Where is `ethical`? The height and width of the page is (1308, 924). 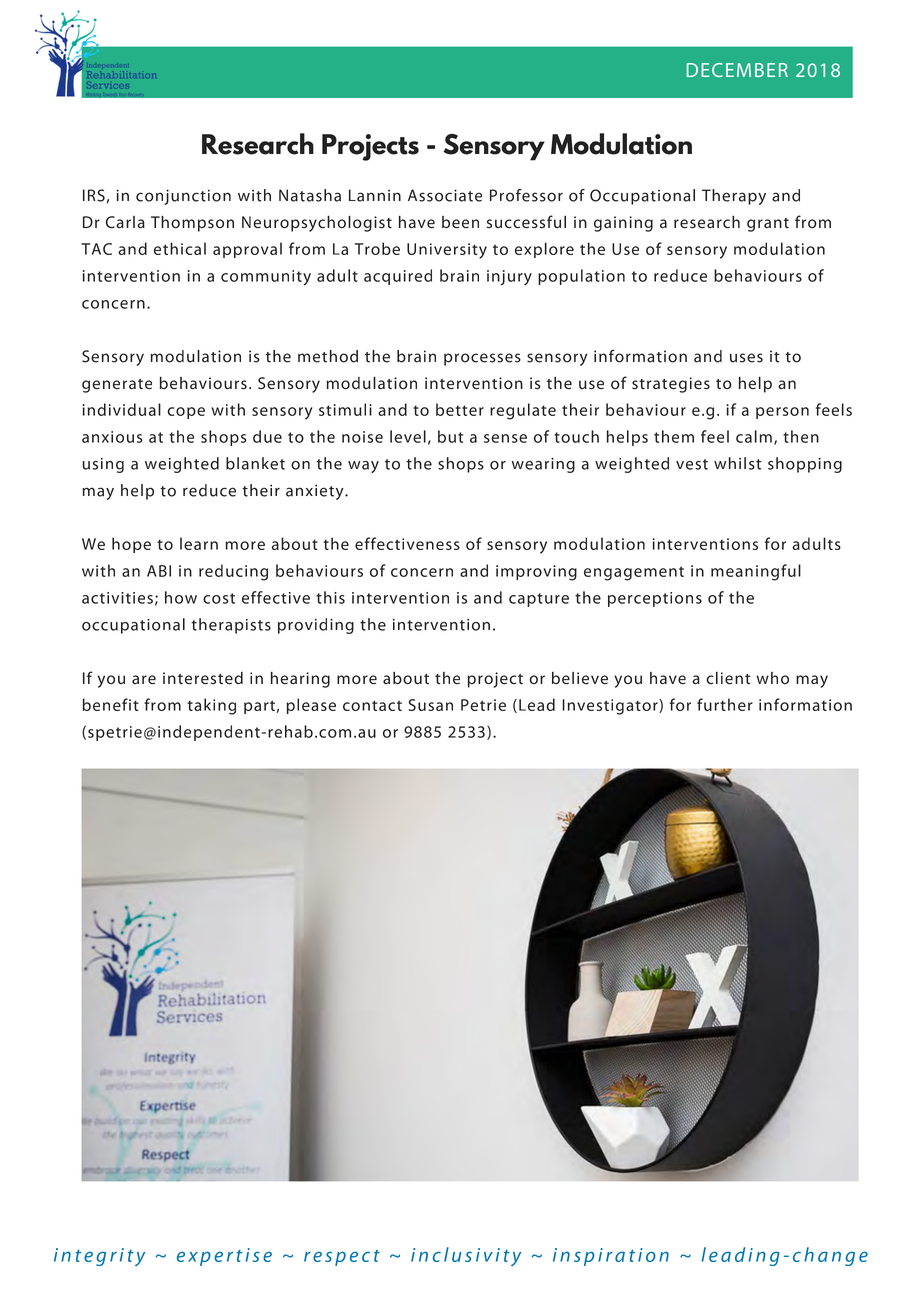
ethical is located at coordinates (180, 248).
